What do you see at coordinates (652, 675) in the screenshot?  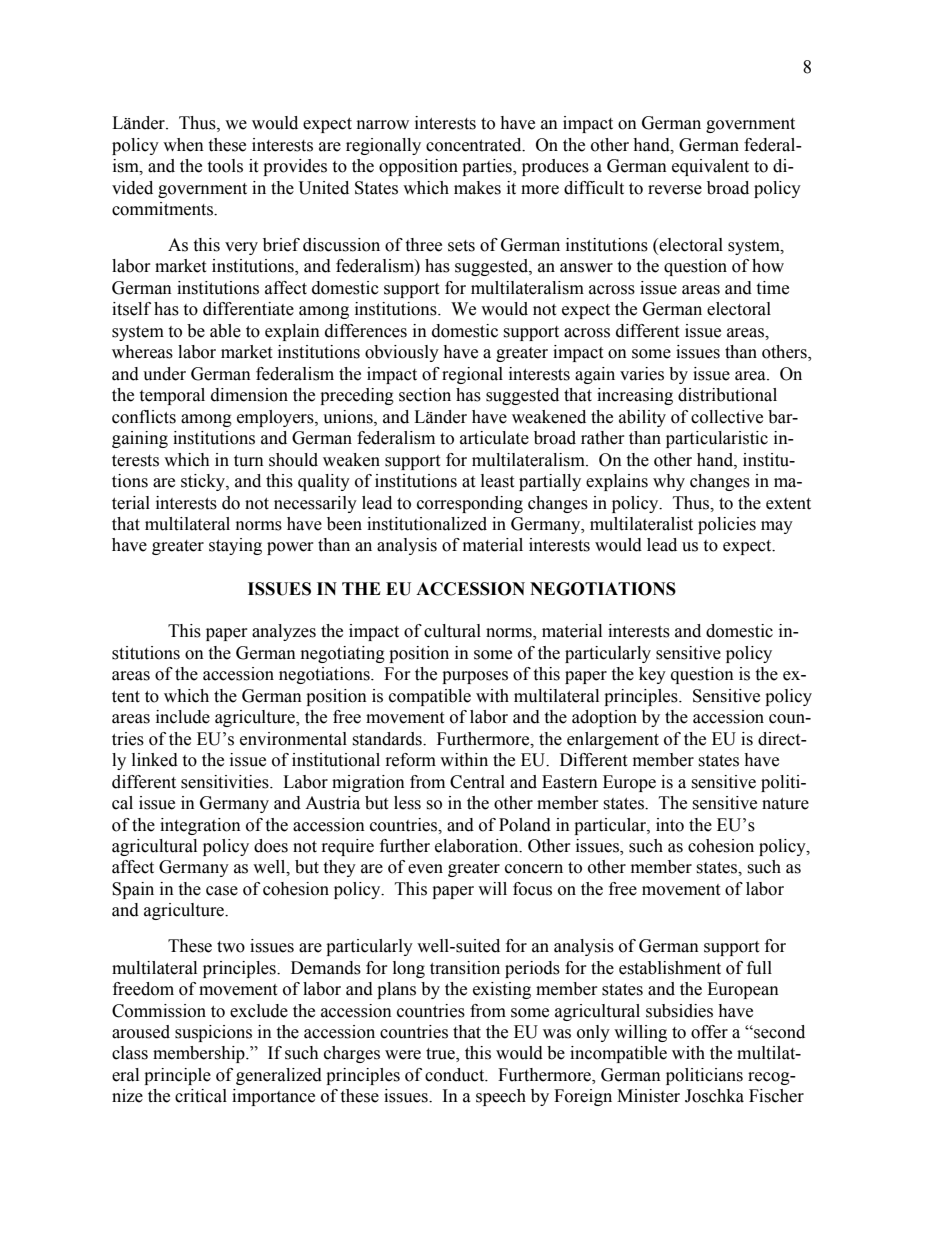 I see `key` at bounding box center [652, 675].
